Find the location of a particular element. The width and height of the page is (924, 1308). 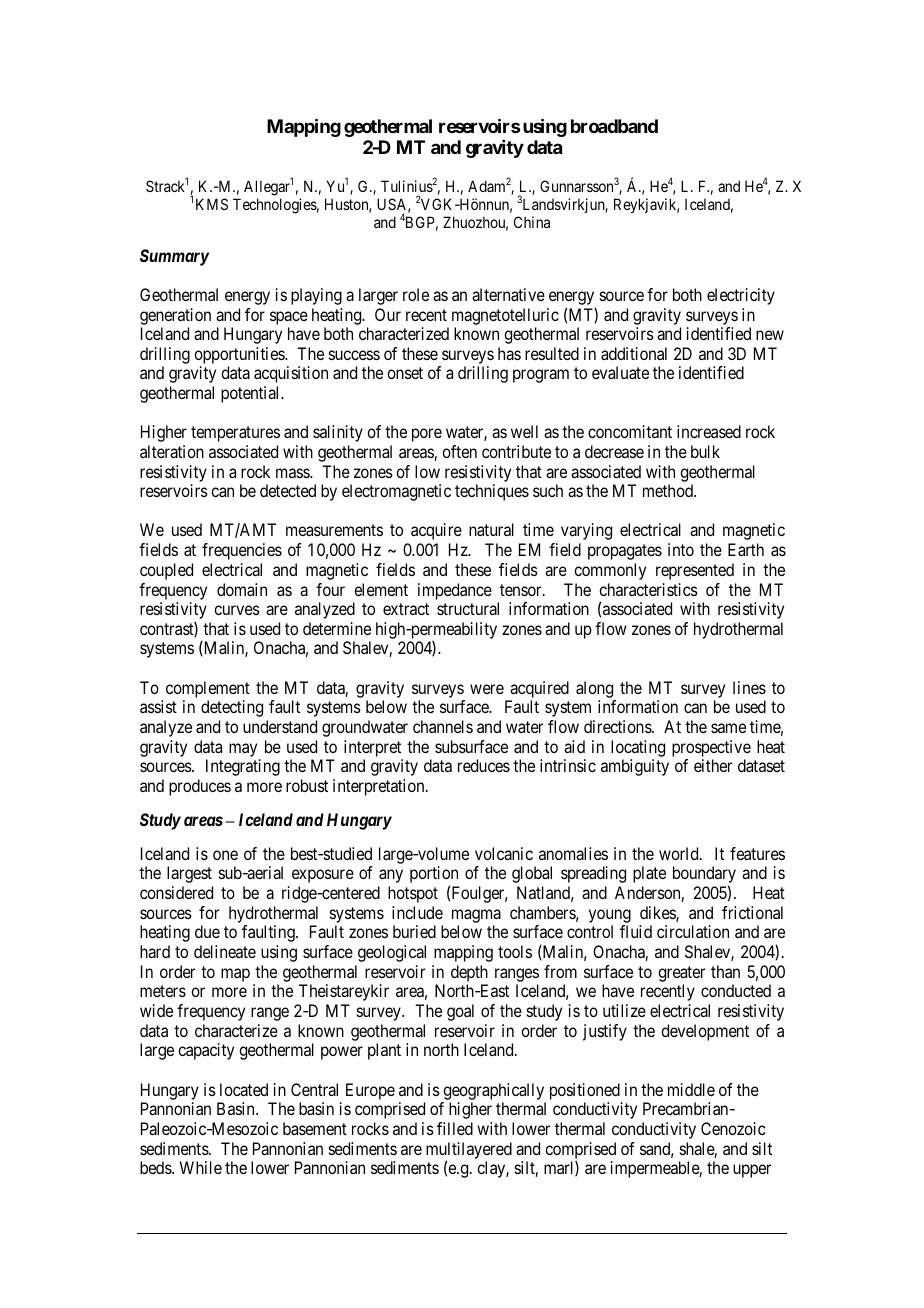

filled is located at coordinates (455, 1128).
